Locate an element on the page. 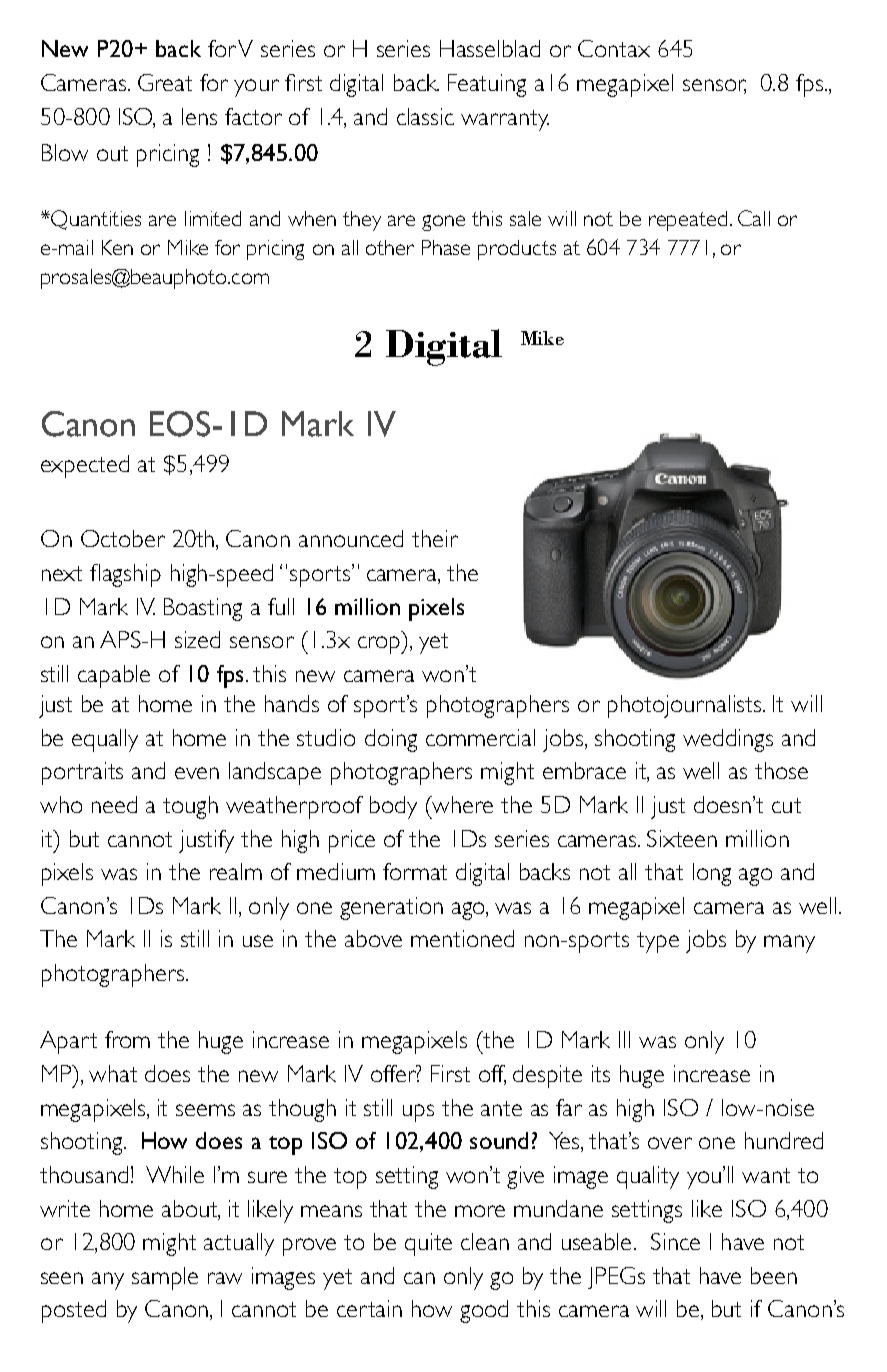 This page has width=887, height=1372. their is located at coordinates (435, 538).
